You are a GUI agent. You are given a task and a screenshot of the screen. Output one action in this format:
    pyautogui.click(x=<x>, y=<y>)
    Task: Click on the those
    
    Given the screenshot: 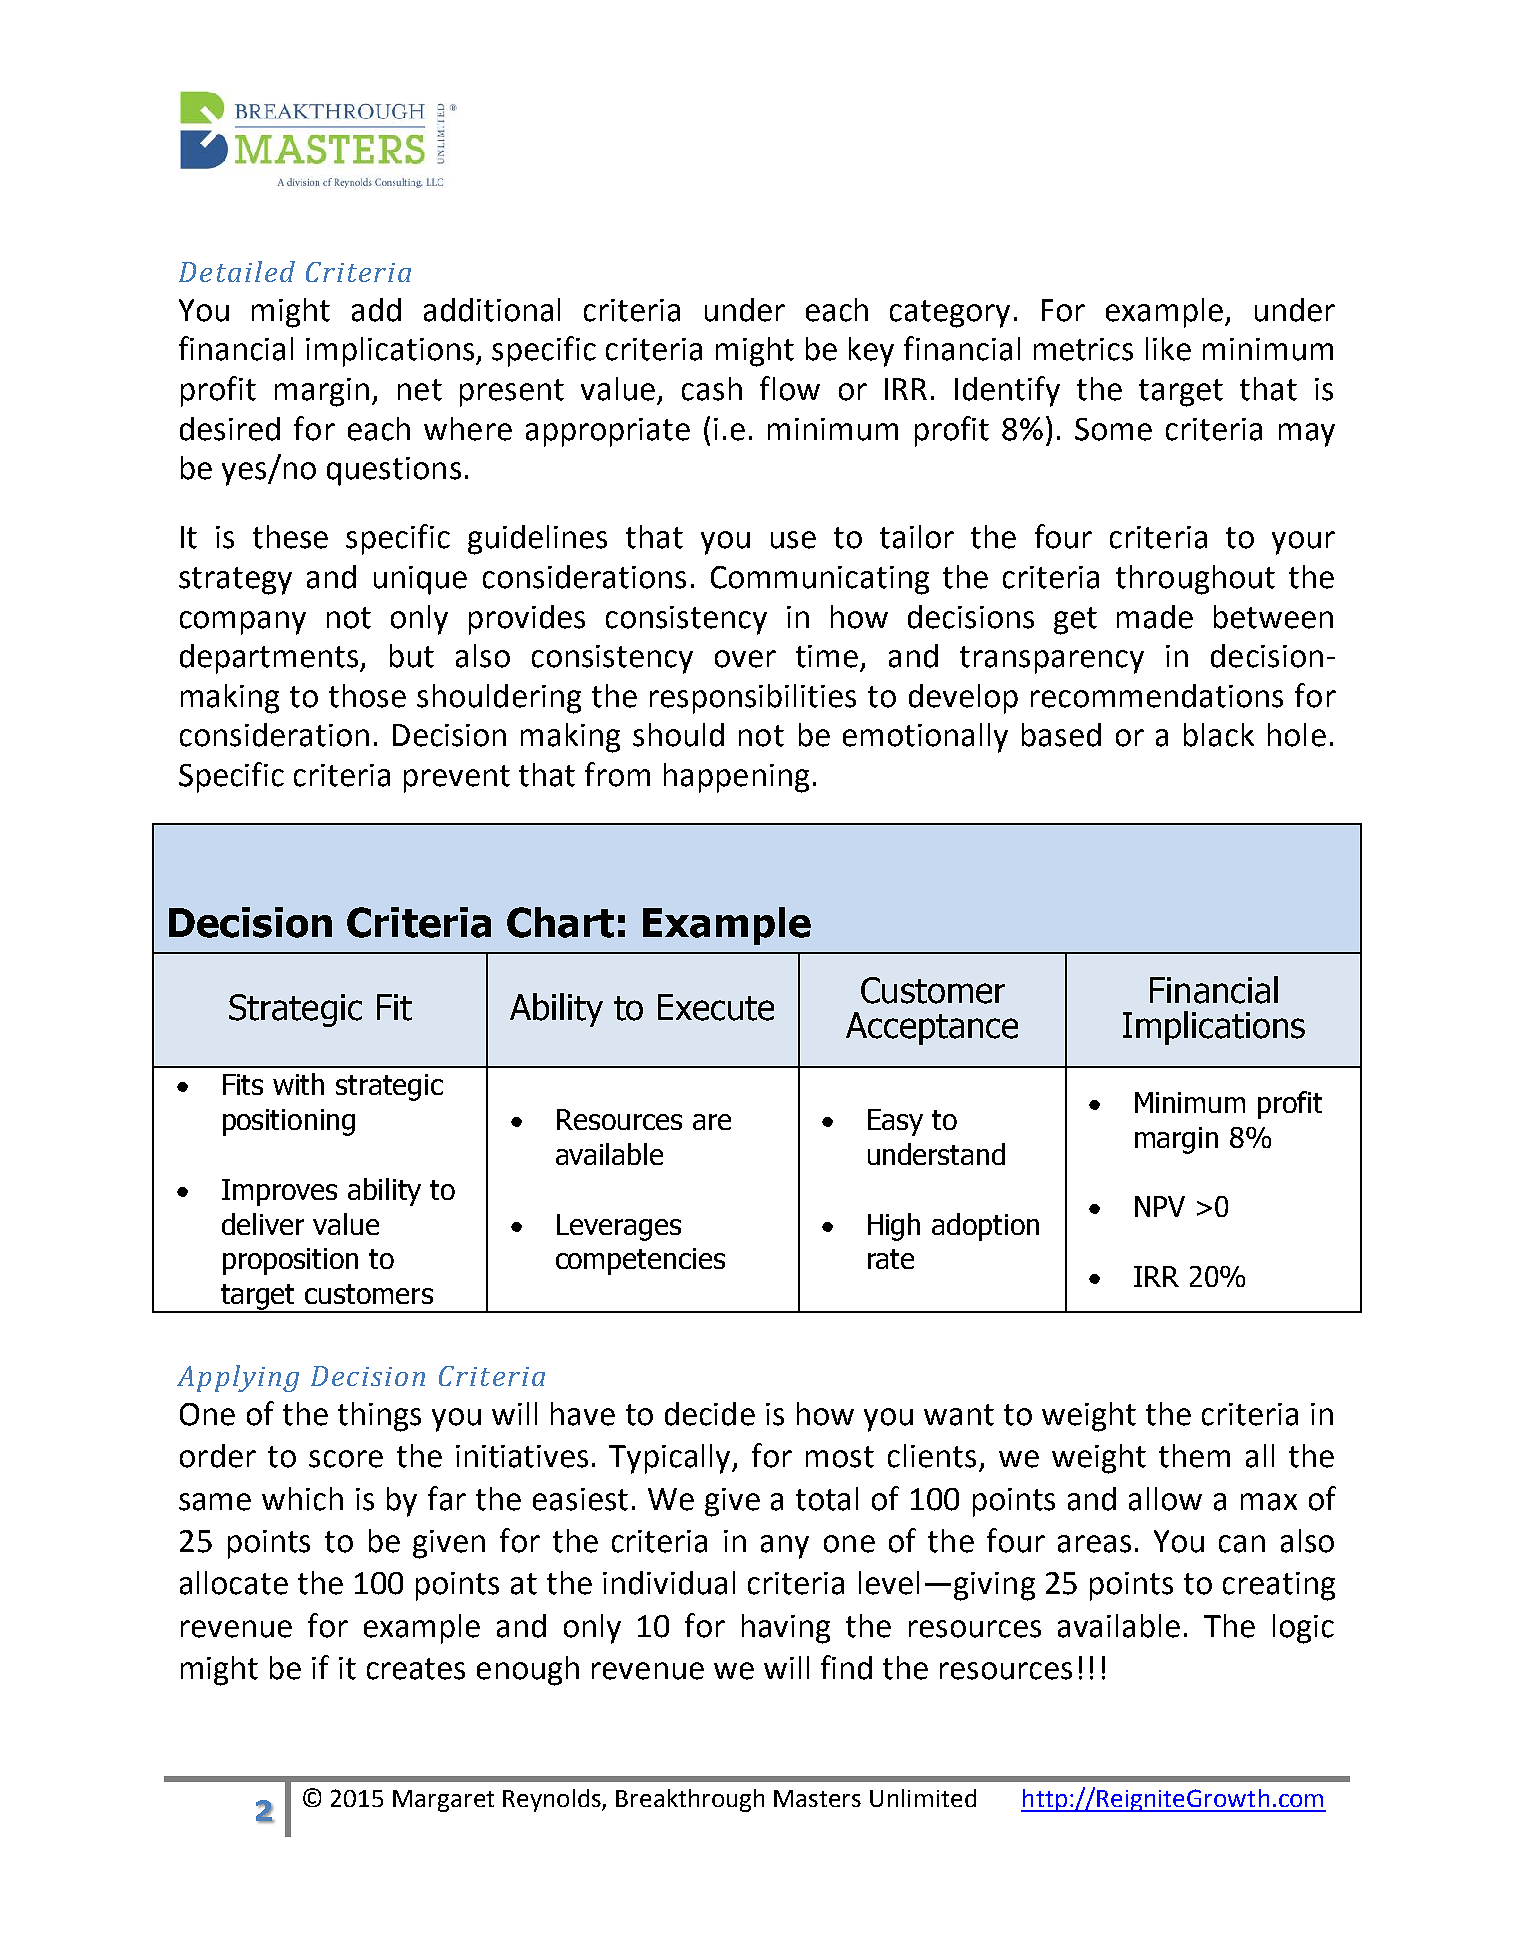 What is the action you would take?
    pyautogui.click(x=367, y=696)
